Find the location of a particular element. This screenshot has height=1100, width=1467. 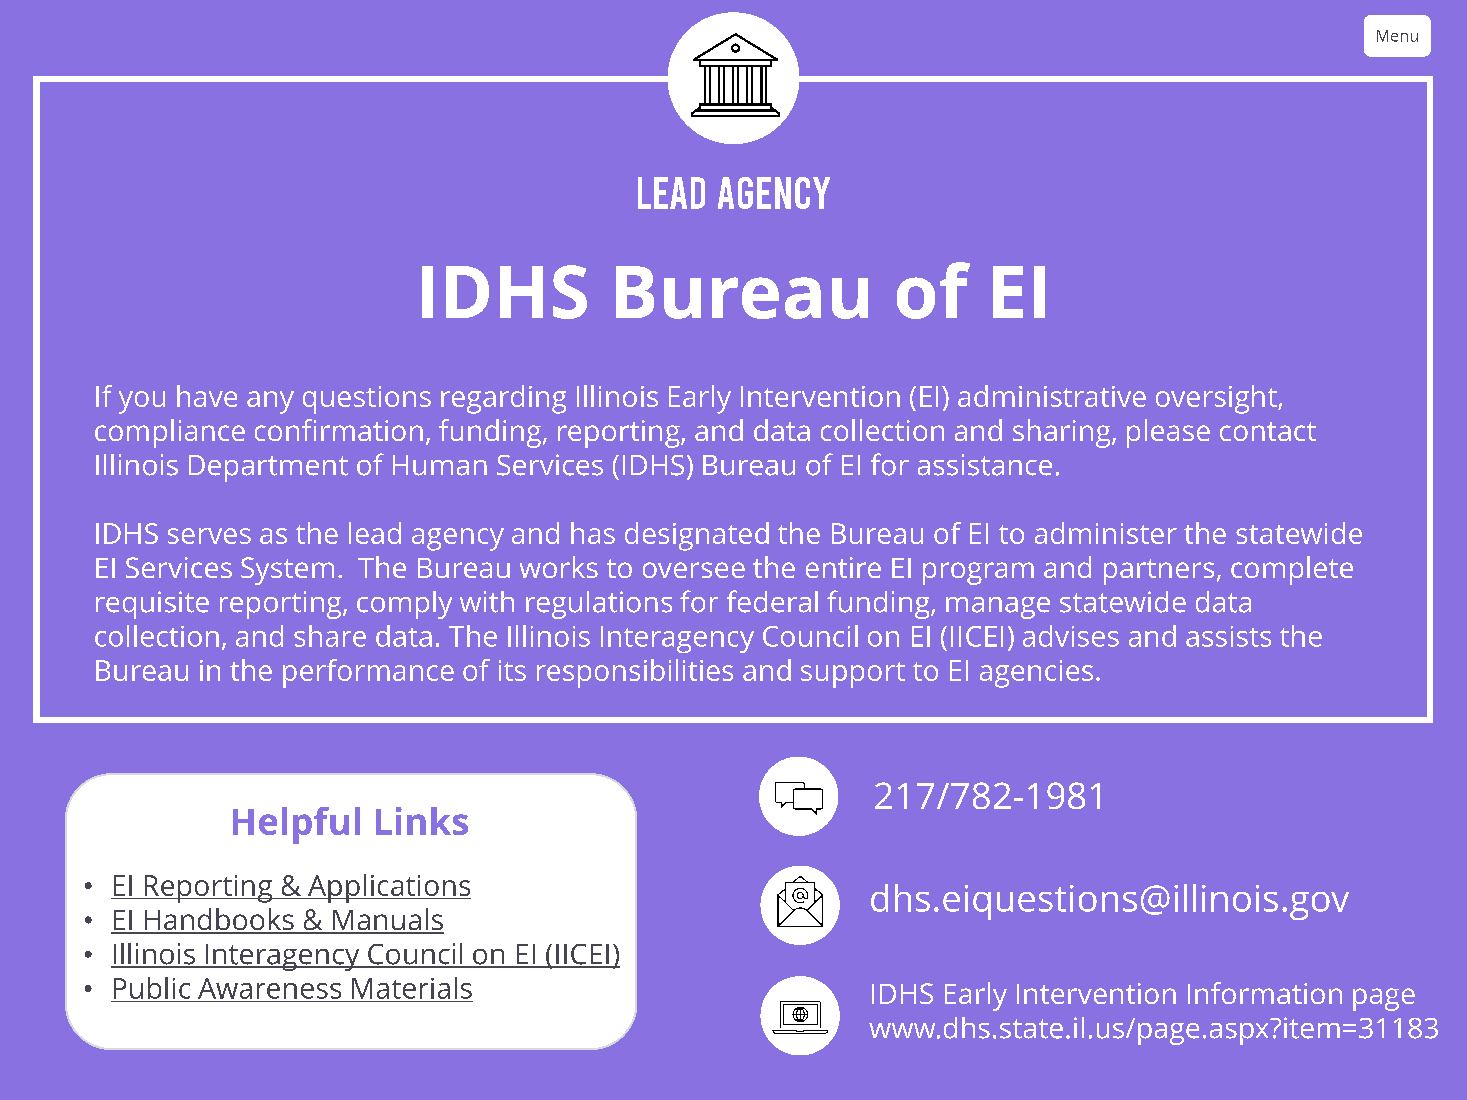

Materials is located at coordinates (412, 988).
